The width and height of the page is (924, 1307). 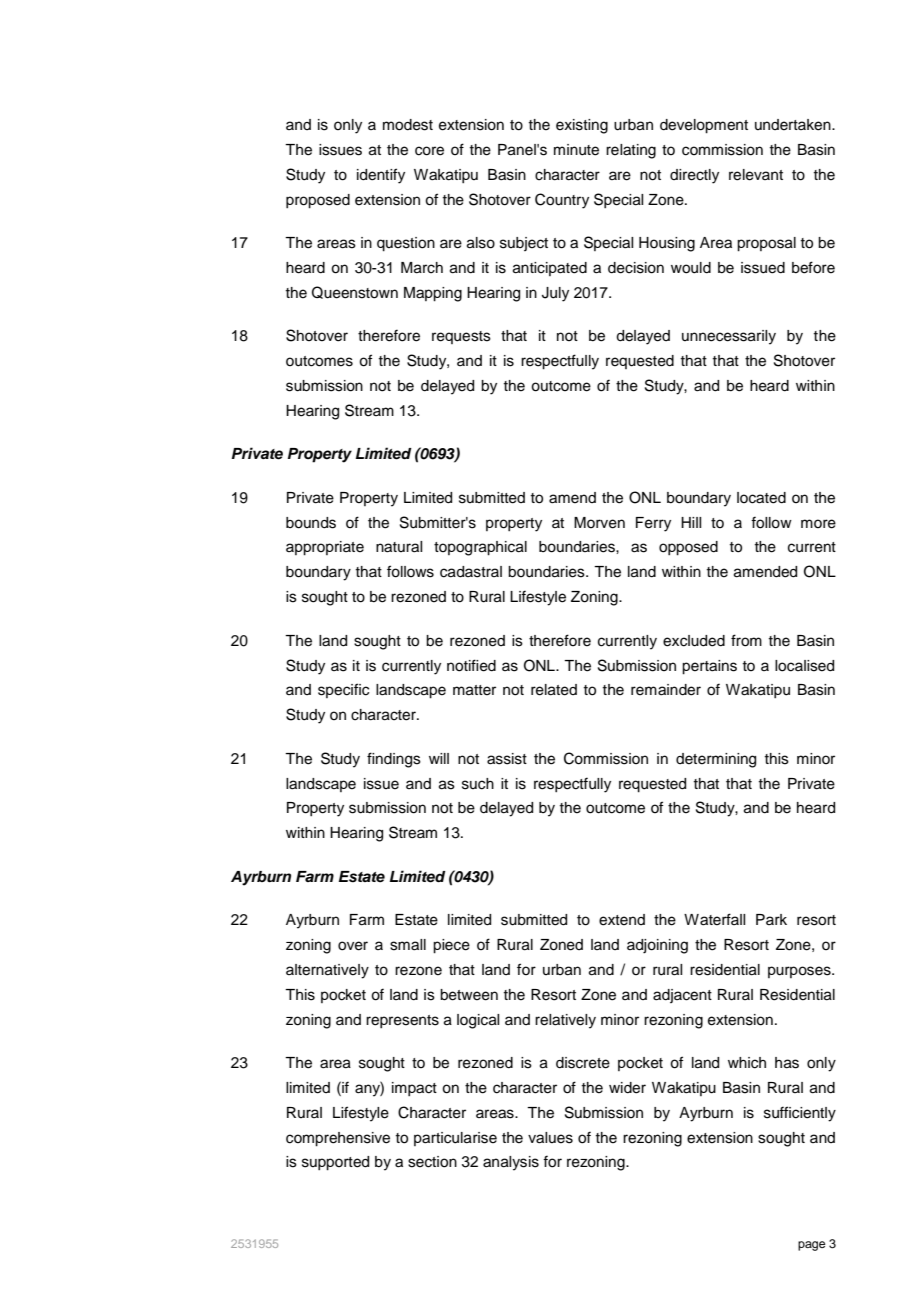 I want to click on Park, so click(x=771, y=919).
